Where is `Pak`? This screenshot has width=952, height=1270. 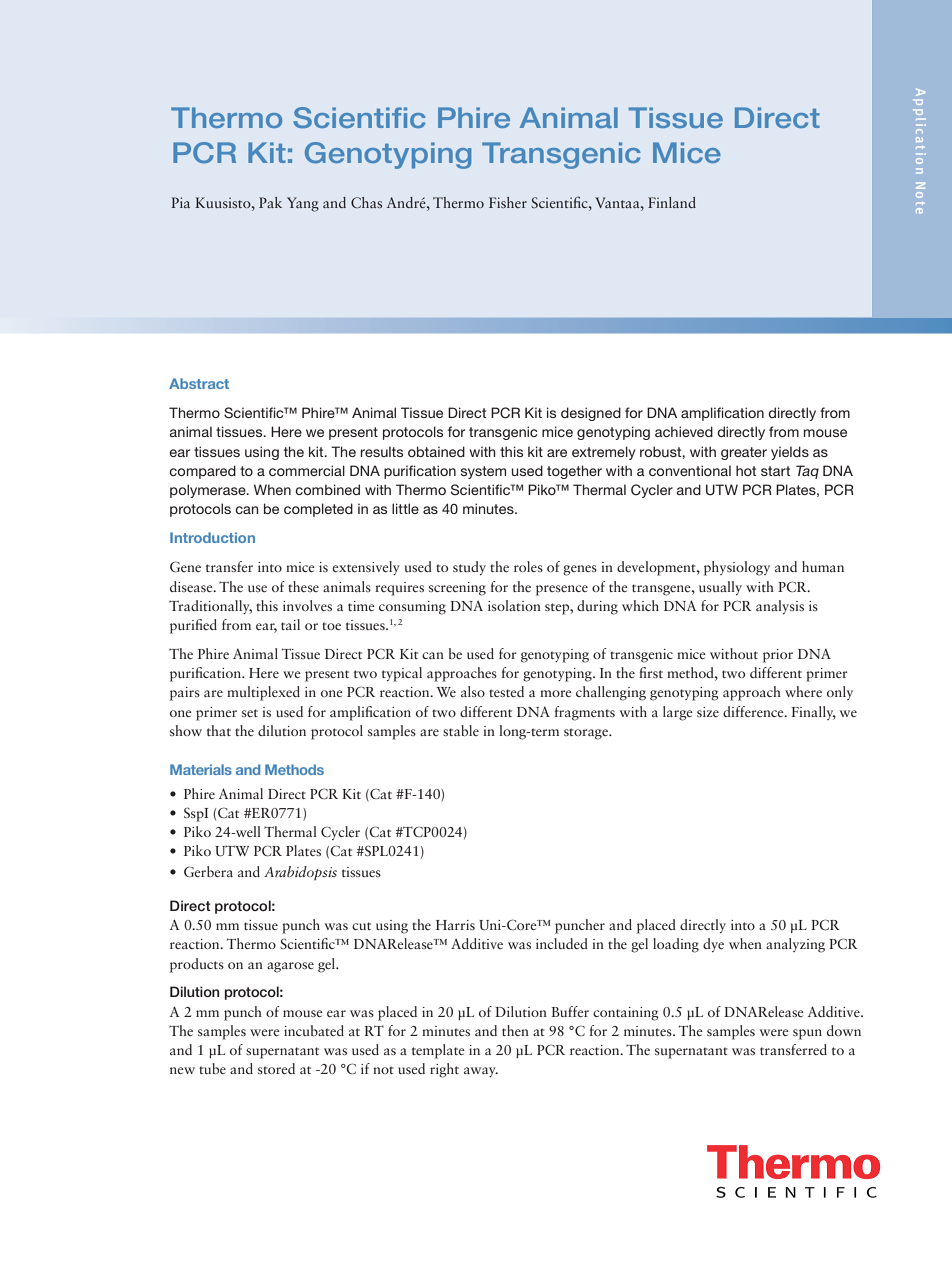
Pak is located at coordinates (270, 202).
